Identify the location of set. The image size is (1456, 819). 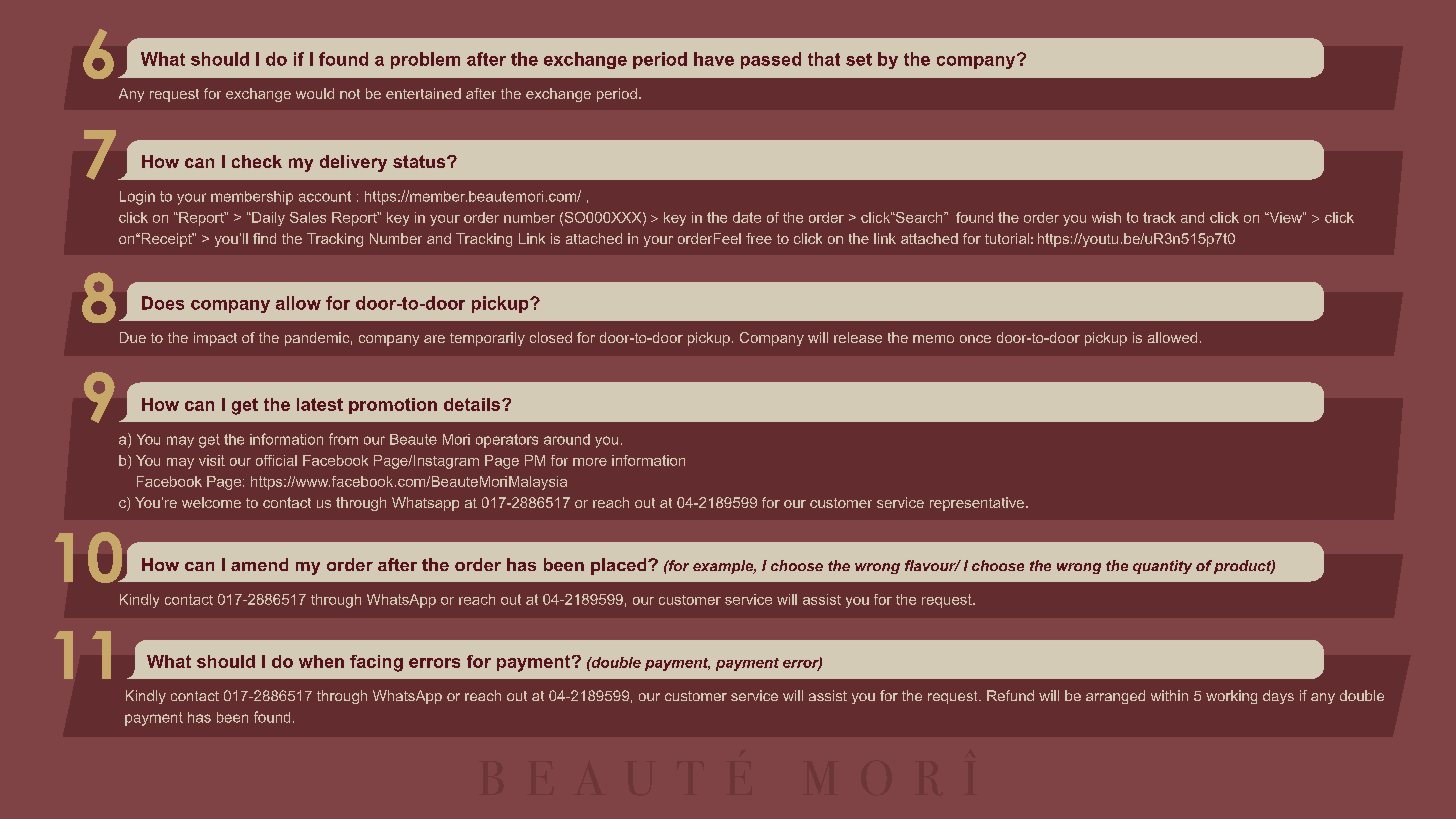
(859, 59).
